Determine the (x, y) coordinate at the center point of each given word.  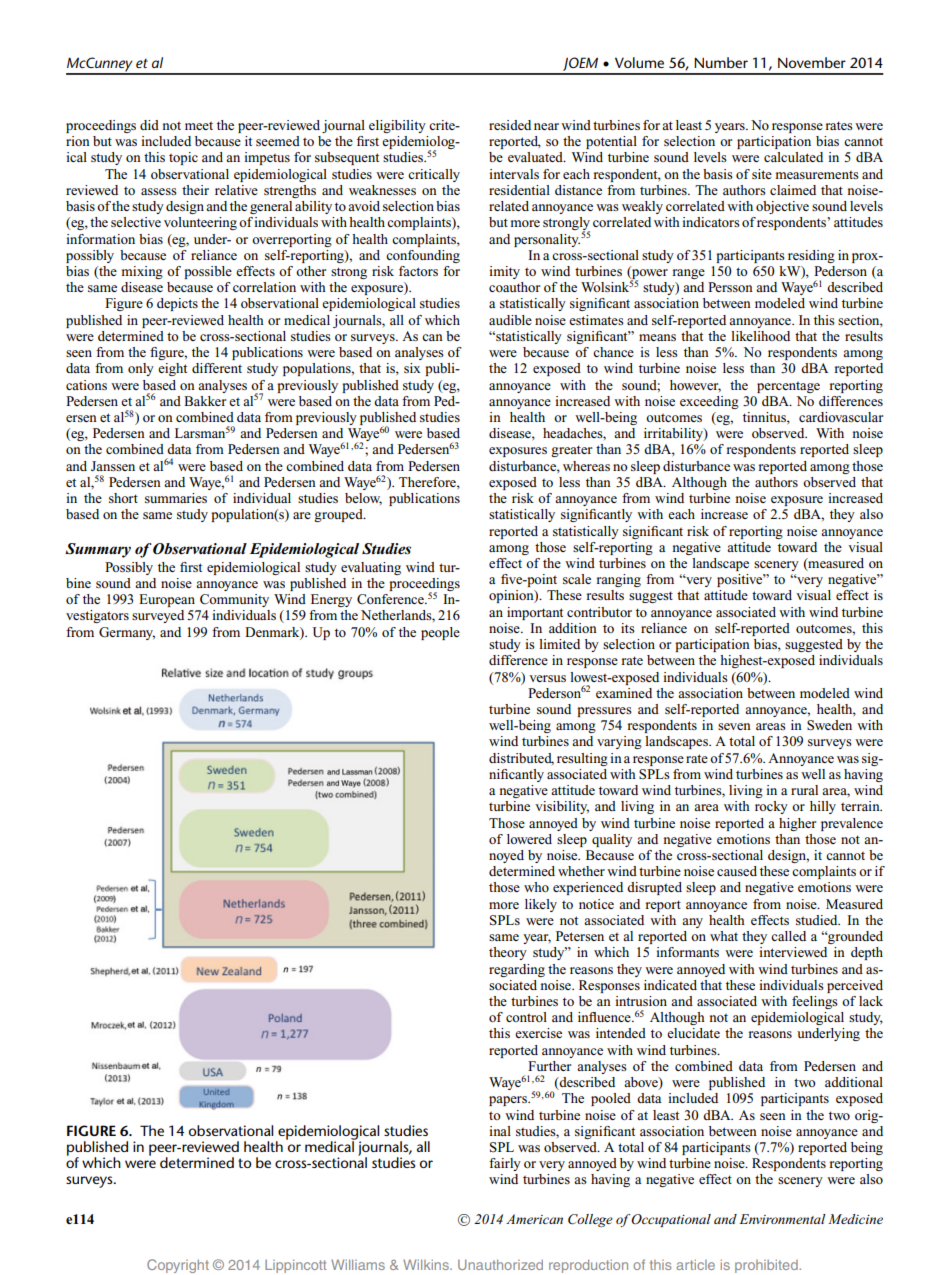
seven (734, 726)
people (440, 633)
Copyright (178, 1266)
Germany (127, 633)
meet (199, 126)
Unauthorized (500, 1264)
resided (510, 125)
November (812, 62)
